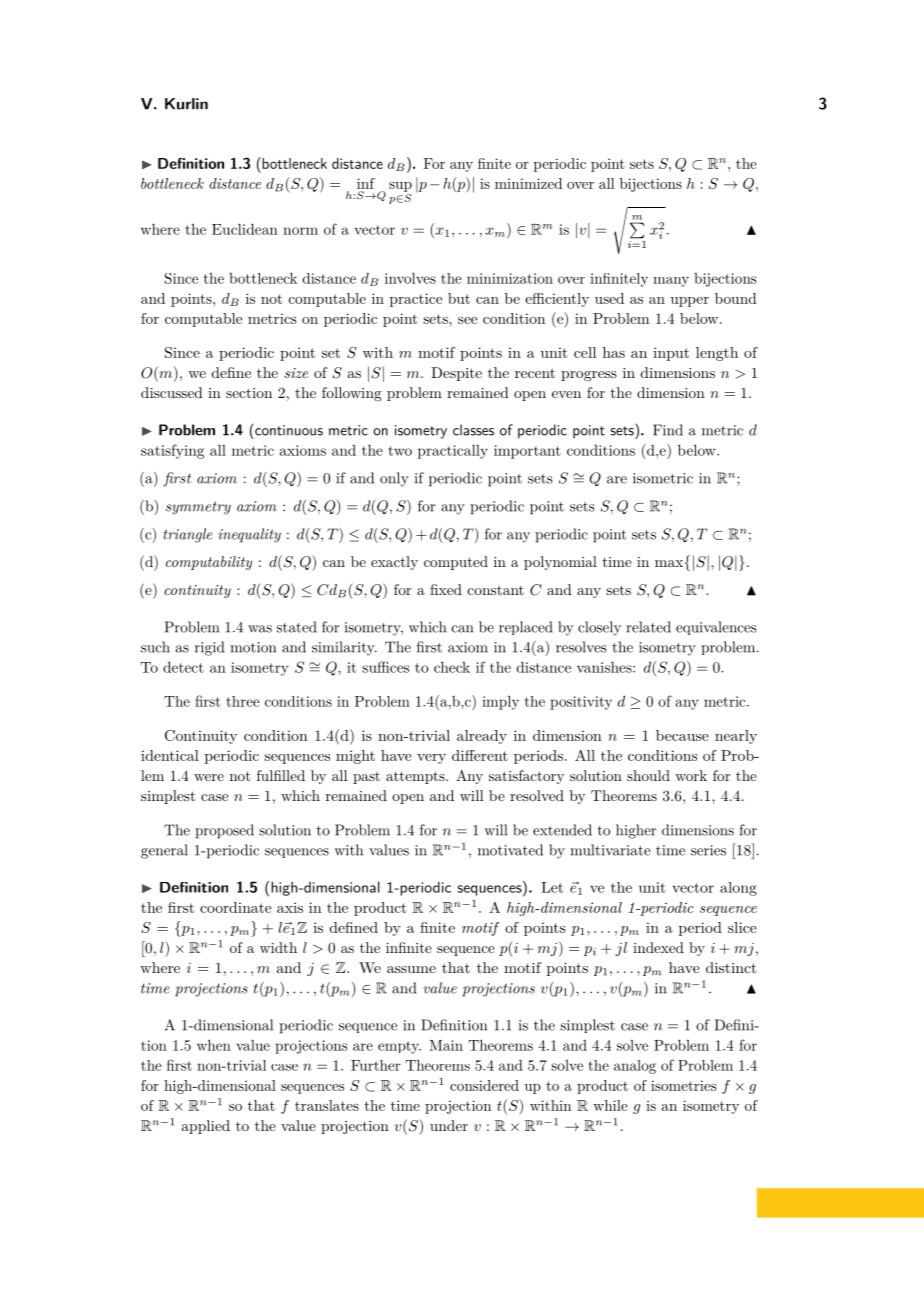  What do you see at coordinates (206, 1127) in the screenshot?
I see `applied` at bounding box center [206, 1127].
